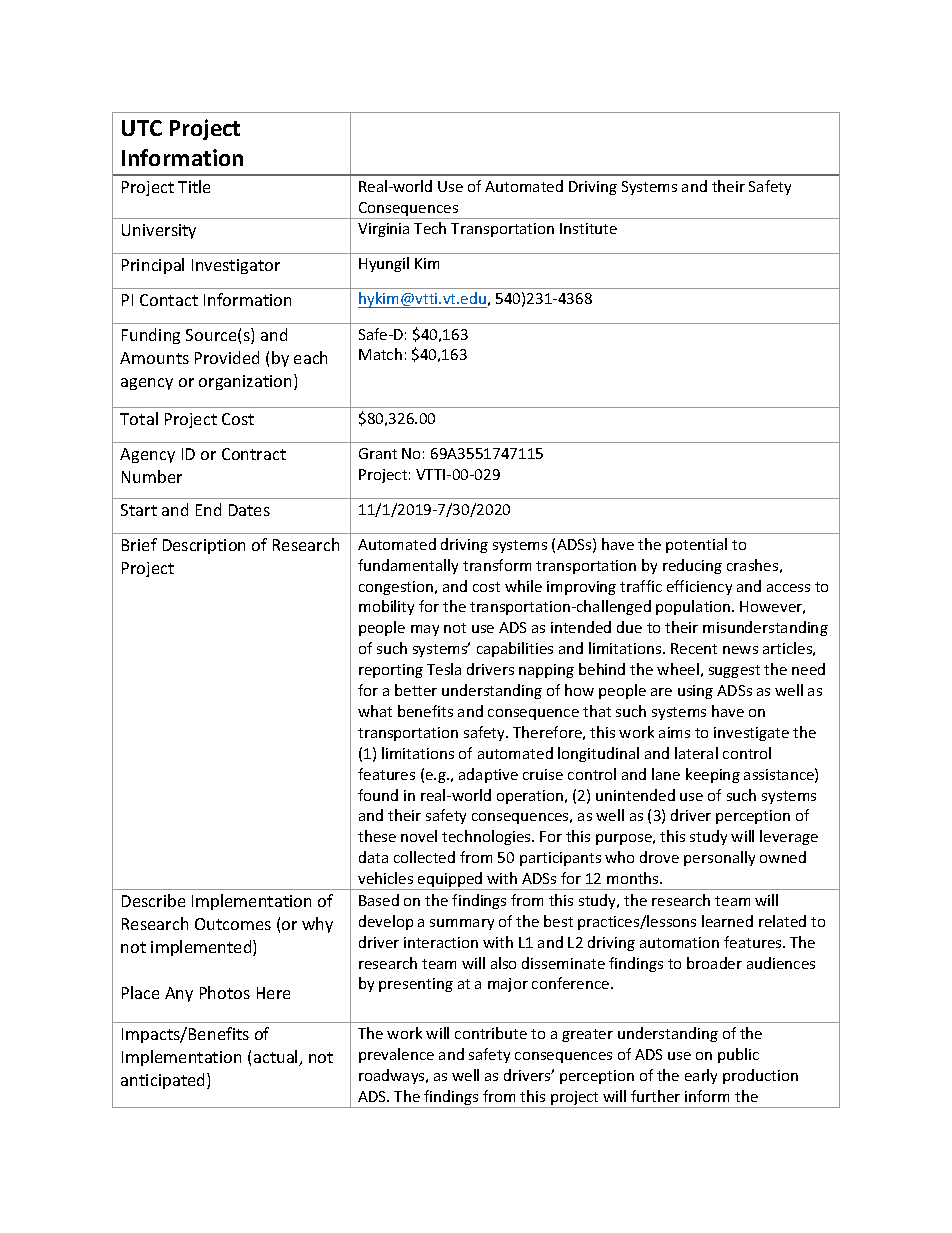 This screenshot has width=952, height=1233. Describe the element at coordinates (491, 1033) in the screenshot. I see `contribute` at that location.
